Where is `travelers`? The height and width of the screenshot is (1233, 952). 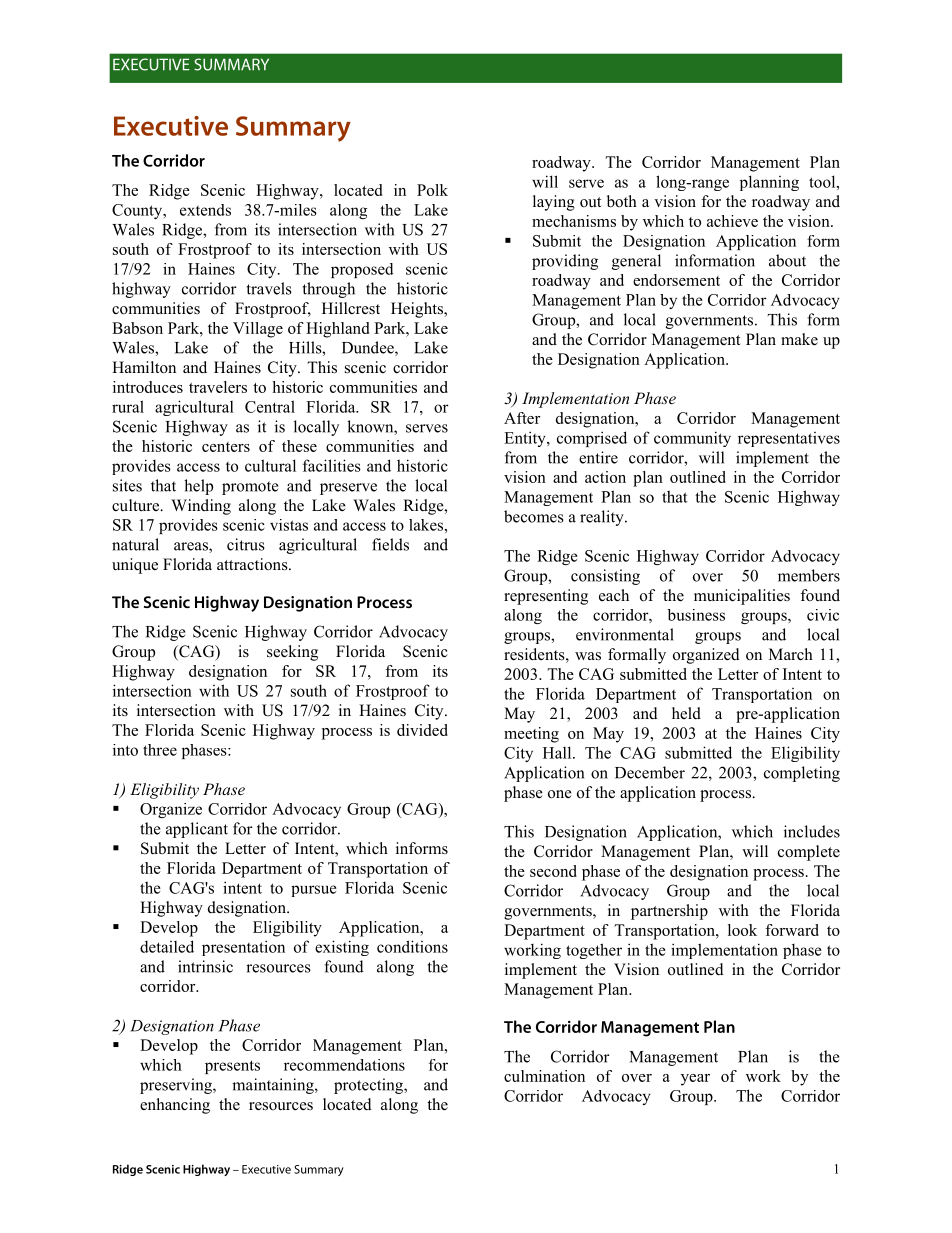 travelers is located at coordinates (218, 387).
